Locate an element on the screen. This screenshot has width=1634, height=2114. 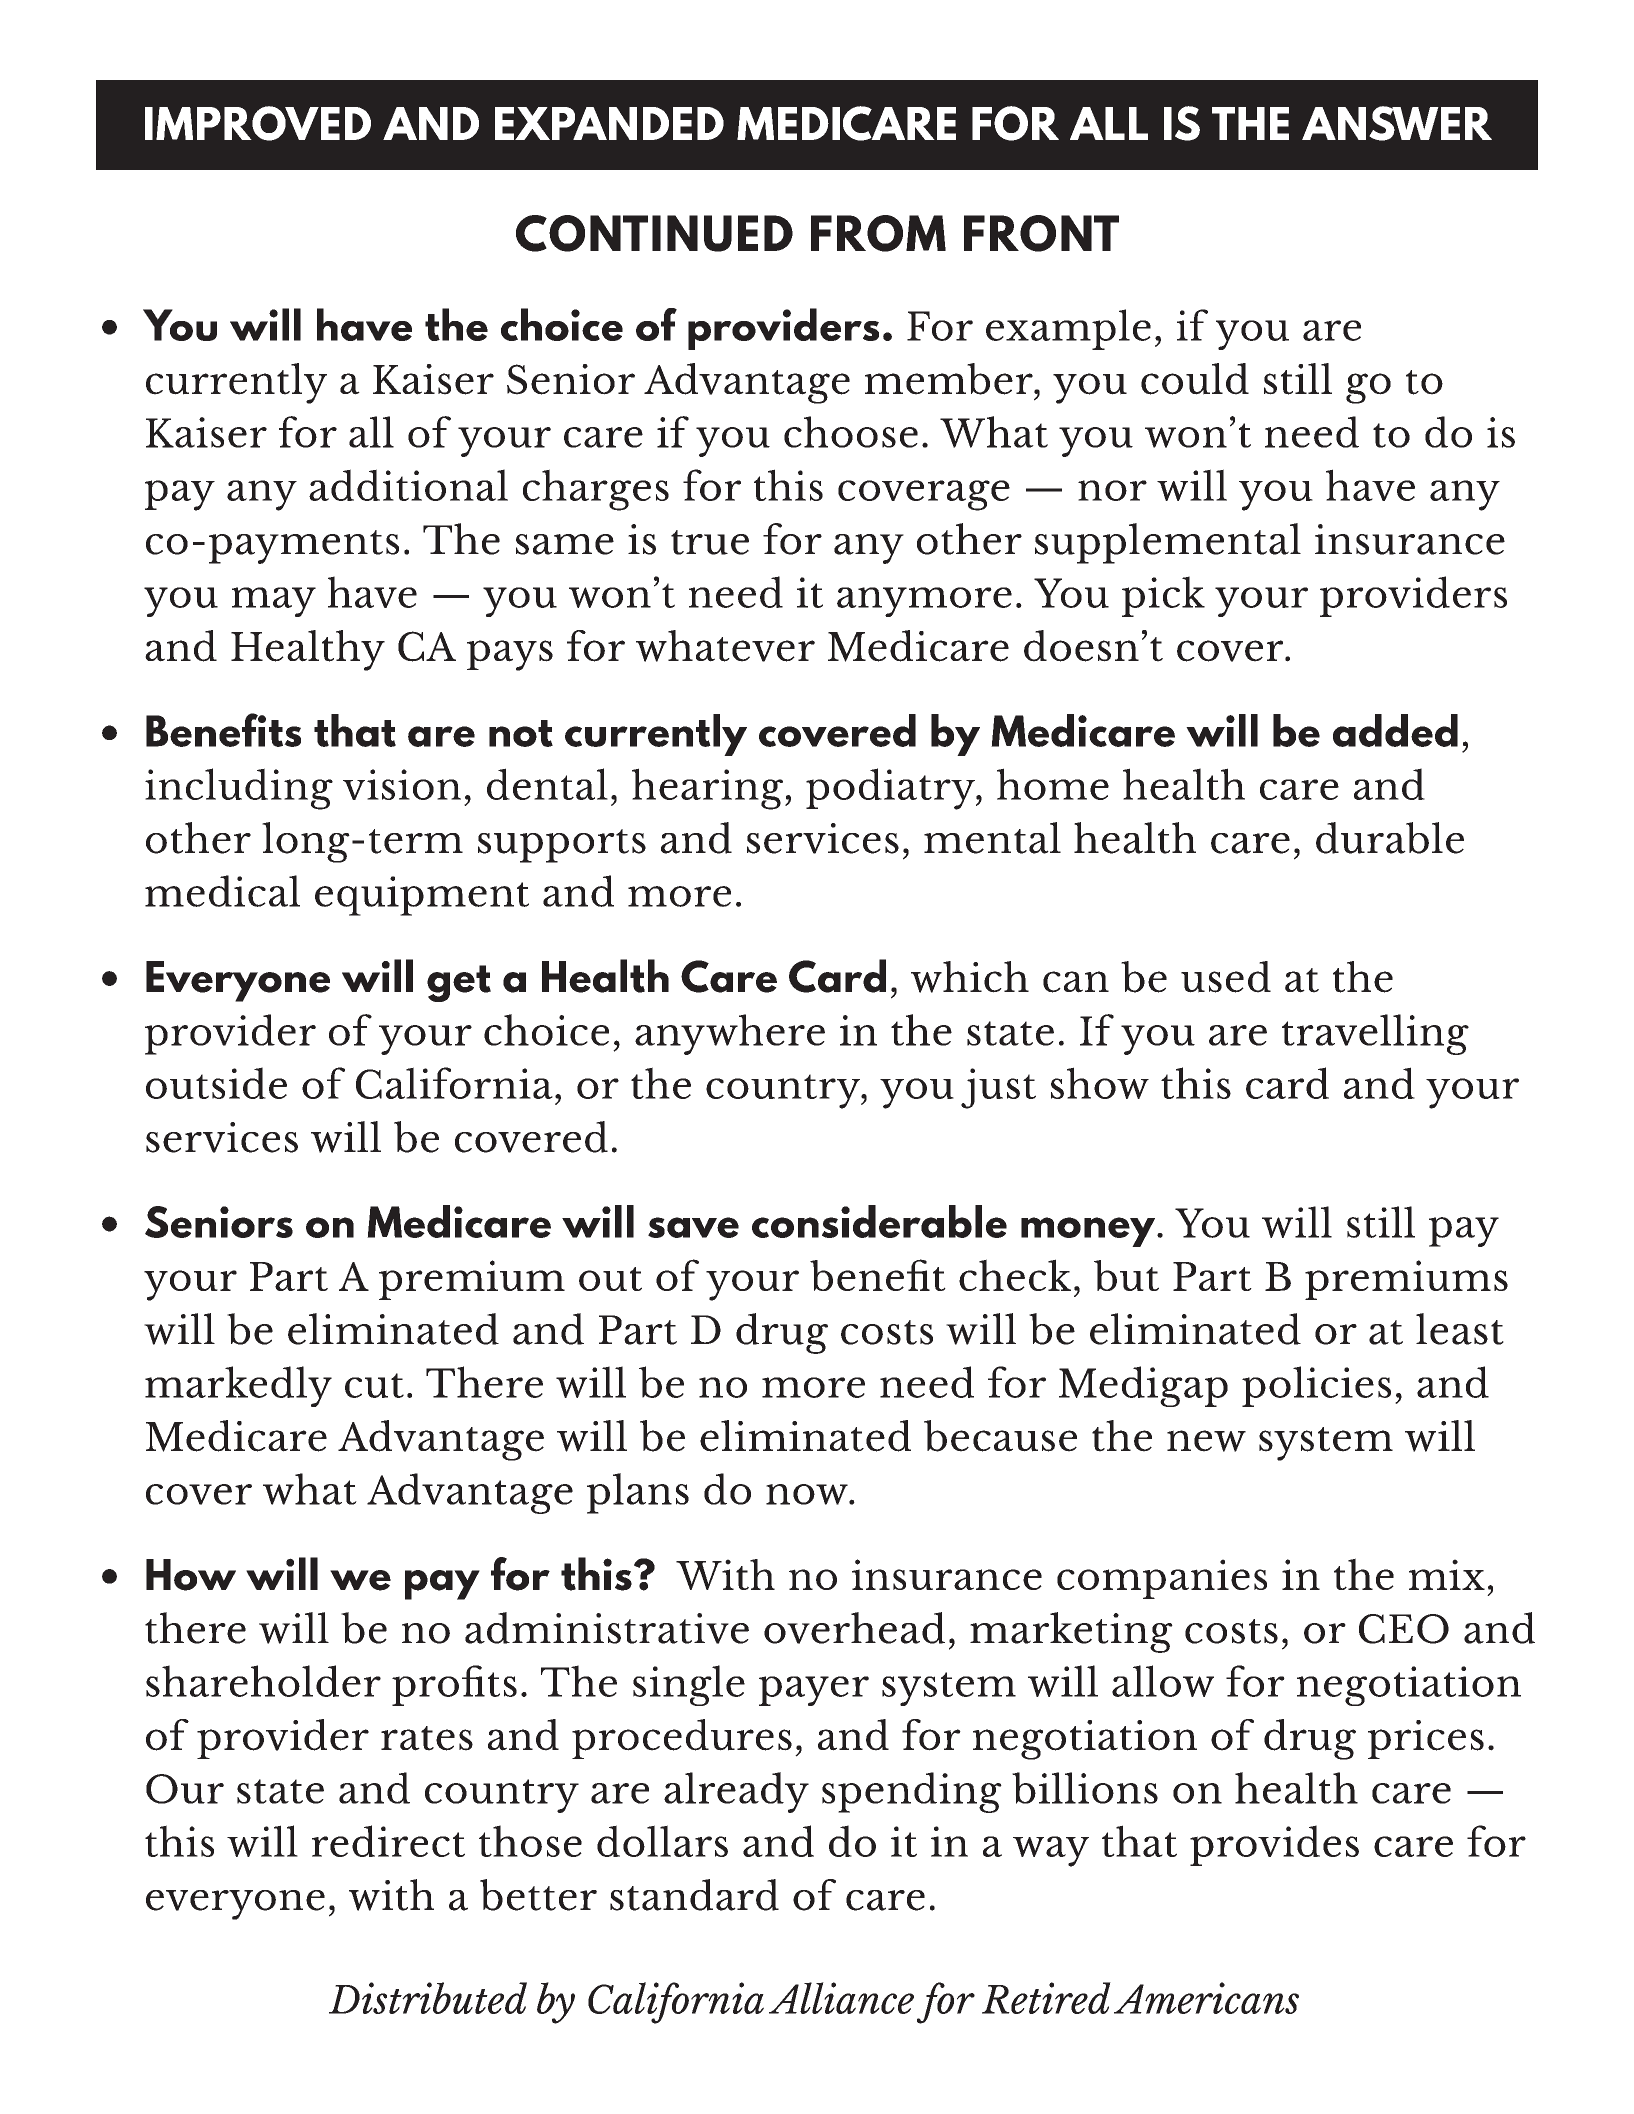
policies is located at coordinates (1316, 1386).
